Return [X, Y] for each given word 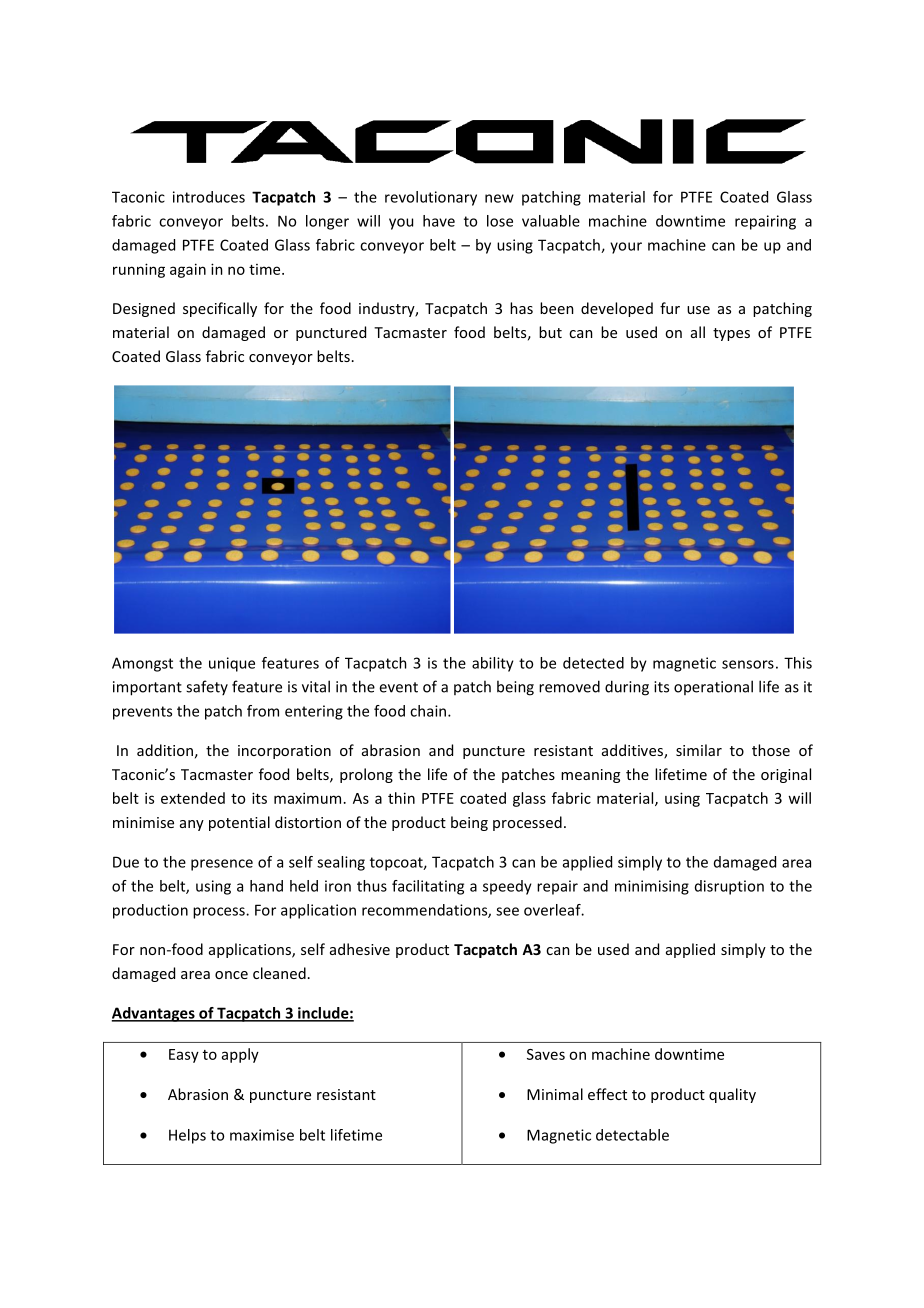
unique [232, 664]
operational [713, 687]
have [439, 221]
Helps [187, 1136]
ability [493, 664]
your [626, 248]
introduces [209, 197]
